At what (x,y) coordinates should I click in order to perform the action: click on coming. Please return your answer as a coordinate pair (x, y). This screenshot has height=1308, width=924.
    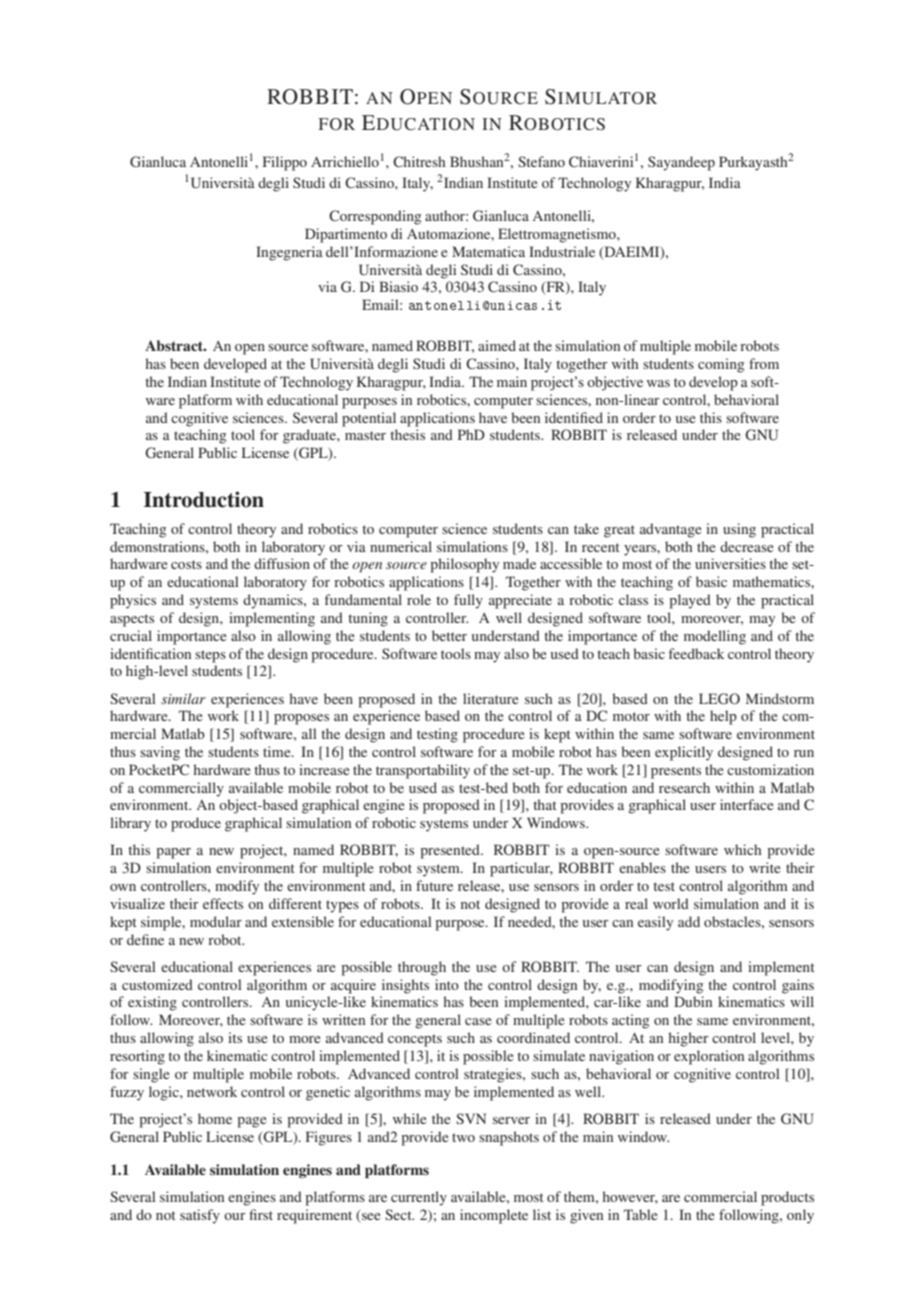
    Looking at the image, I should click on (721, 365).
